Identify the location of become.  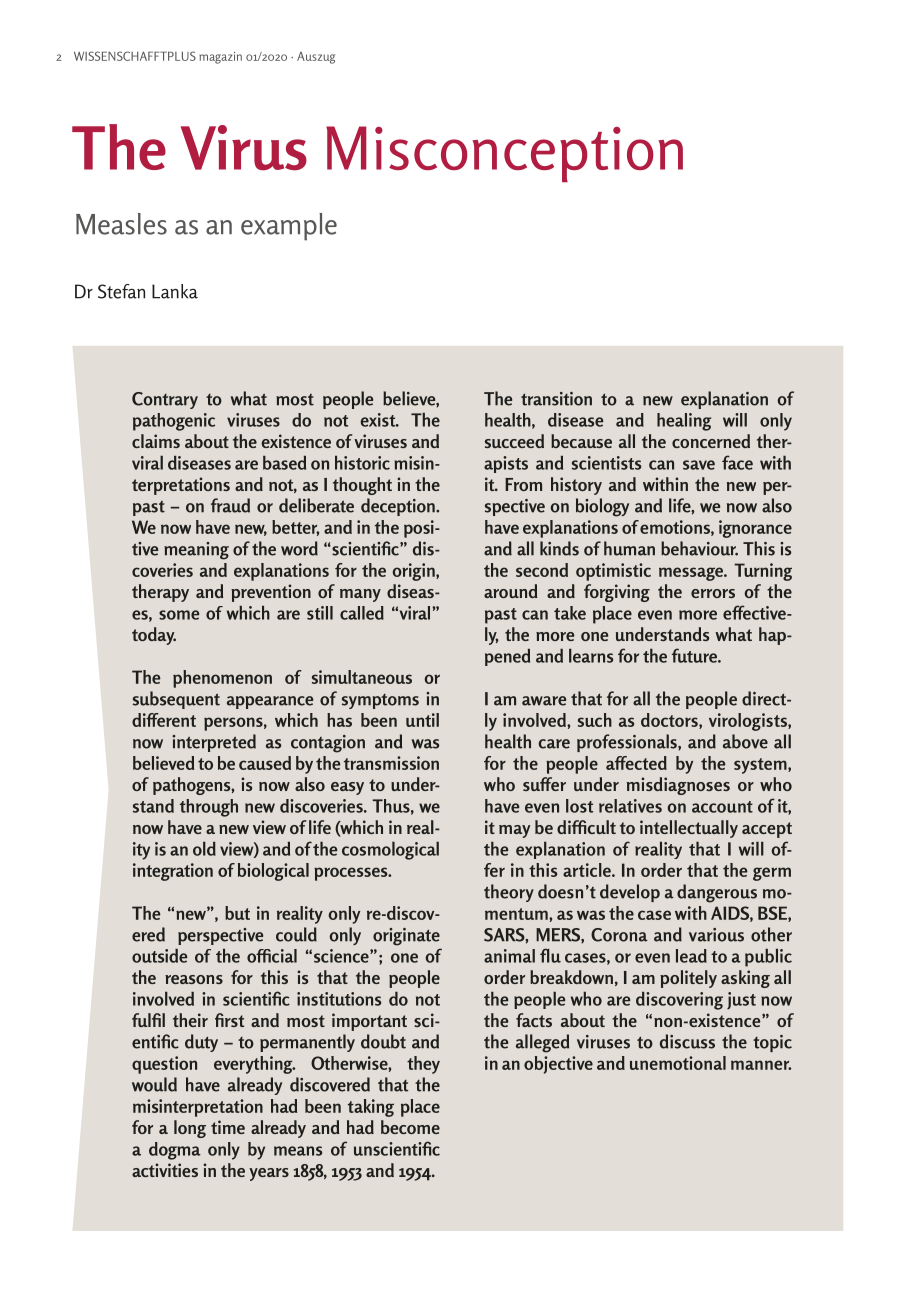
(410, 1127).
